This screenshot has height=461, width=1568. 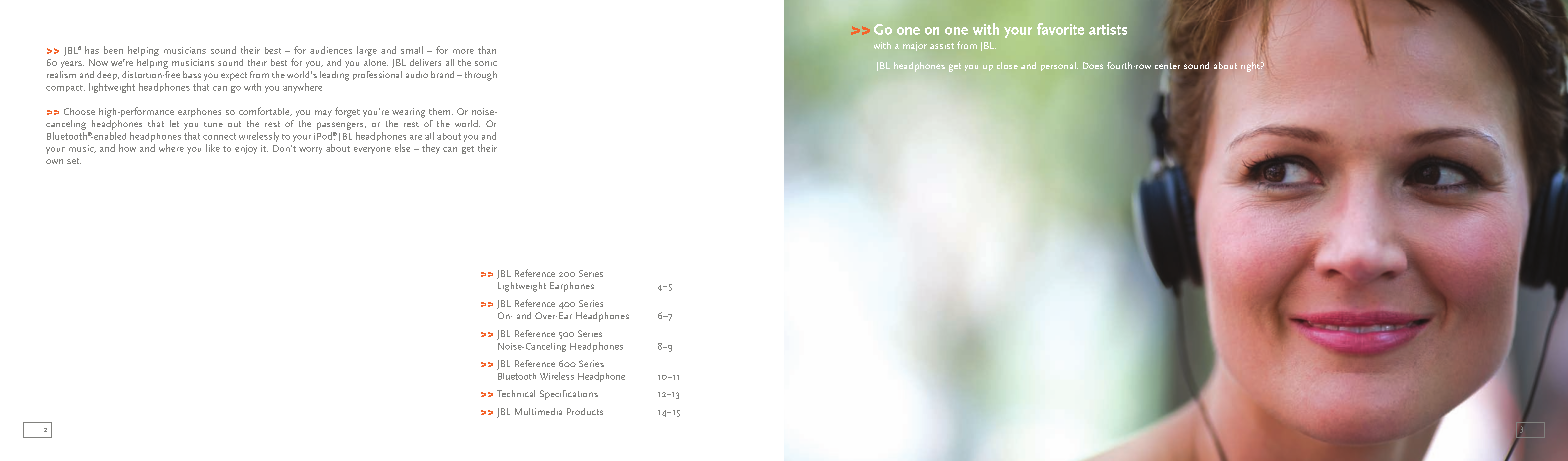 I want to click on Technical, so click(x=516, y=393).
